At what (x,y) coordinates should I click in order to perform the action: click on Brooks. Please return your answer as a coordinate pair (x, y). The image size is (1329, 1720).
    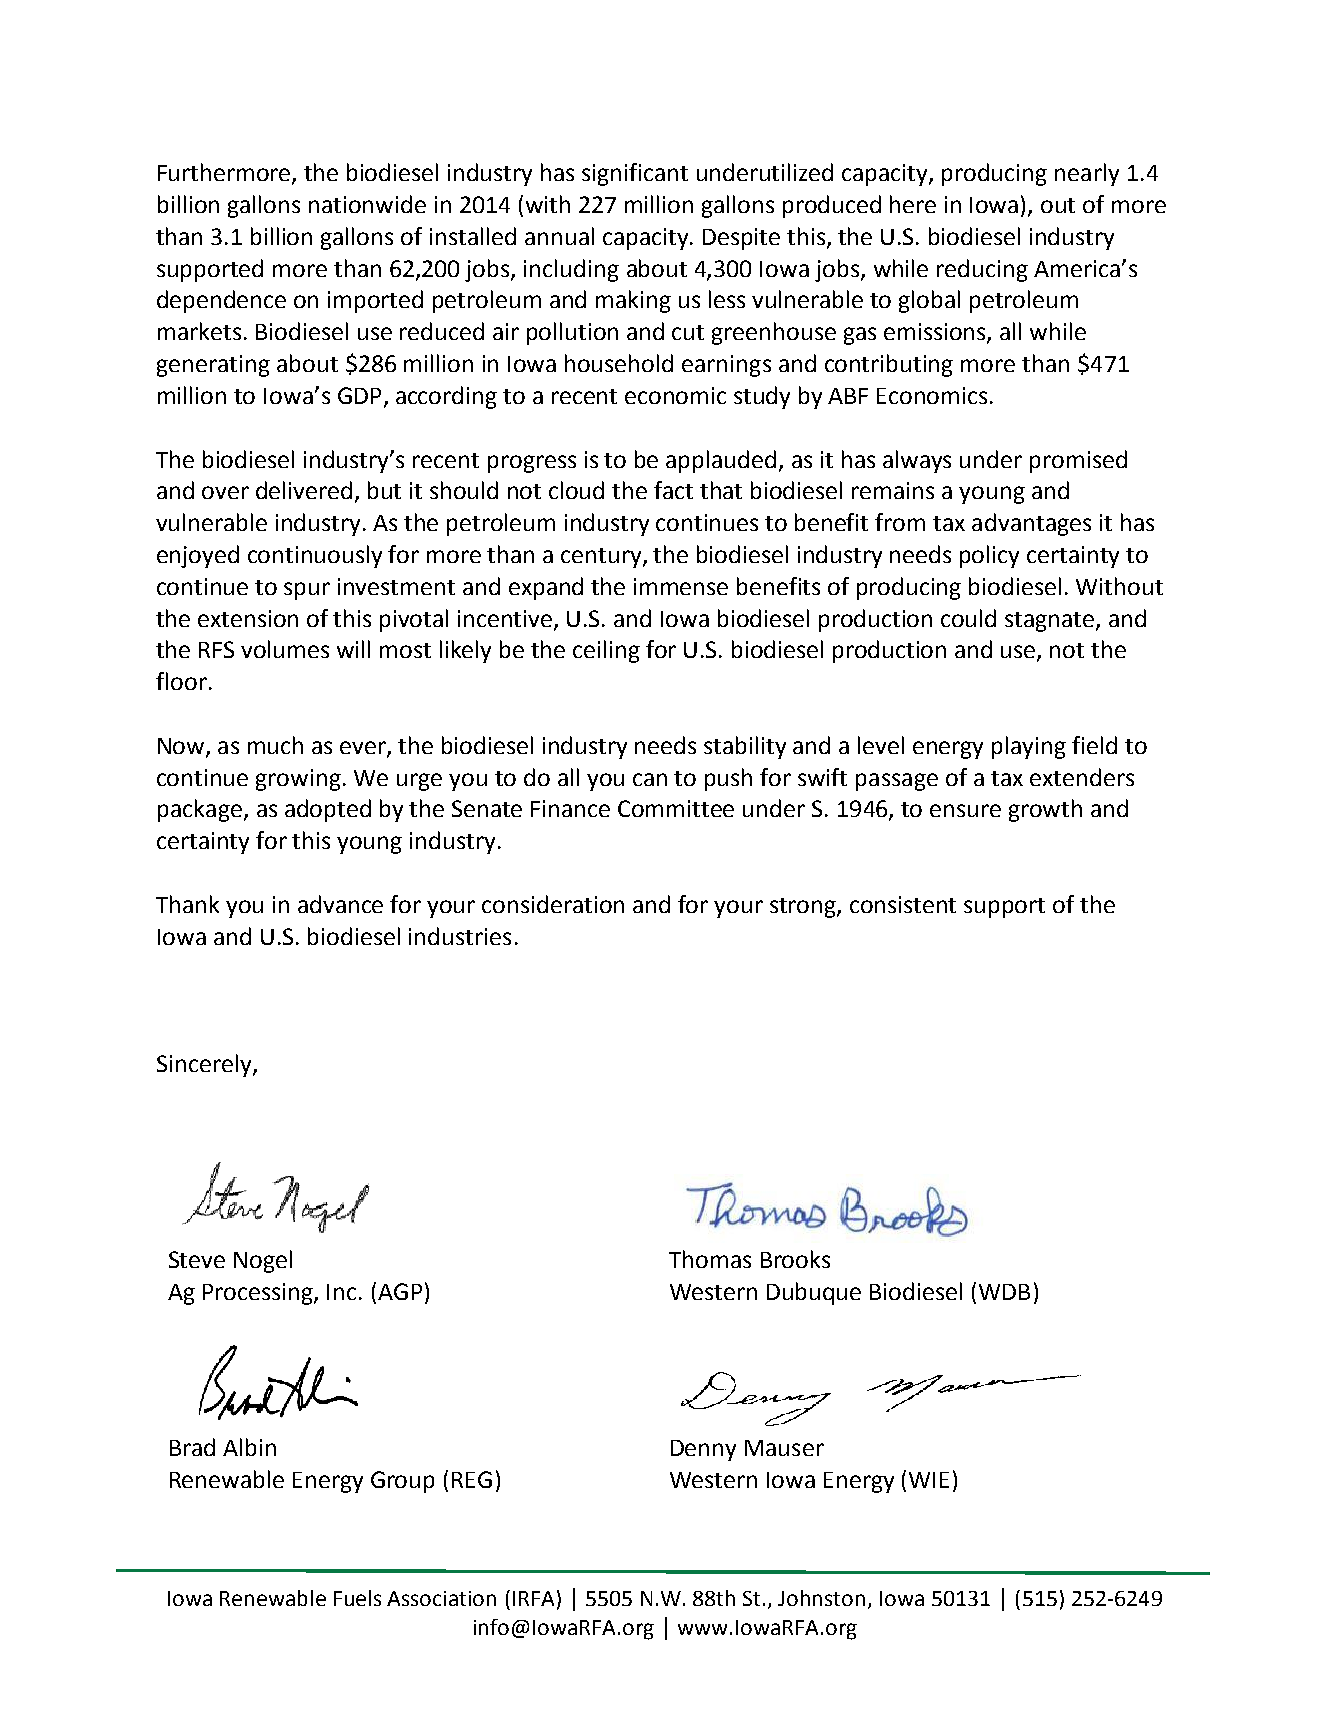
    Looking at the image, I should click on (795, 1259).
